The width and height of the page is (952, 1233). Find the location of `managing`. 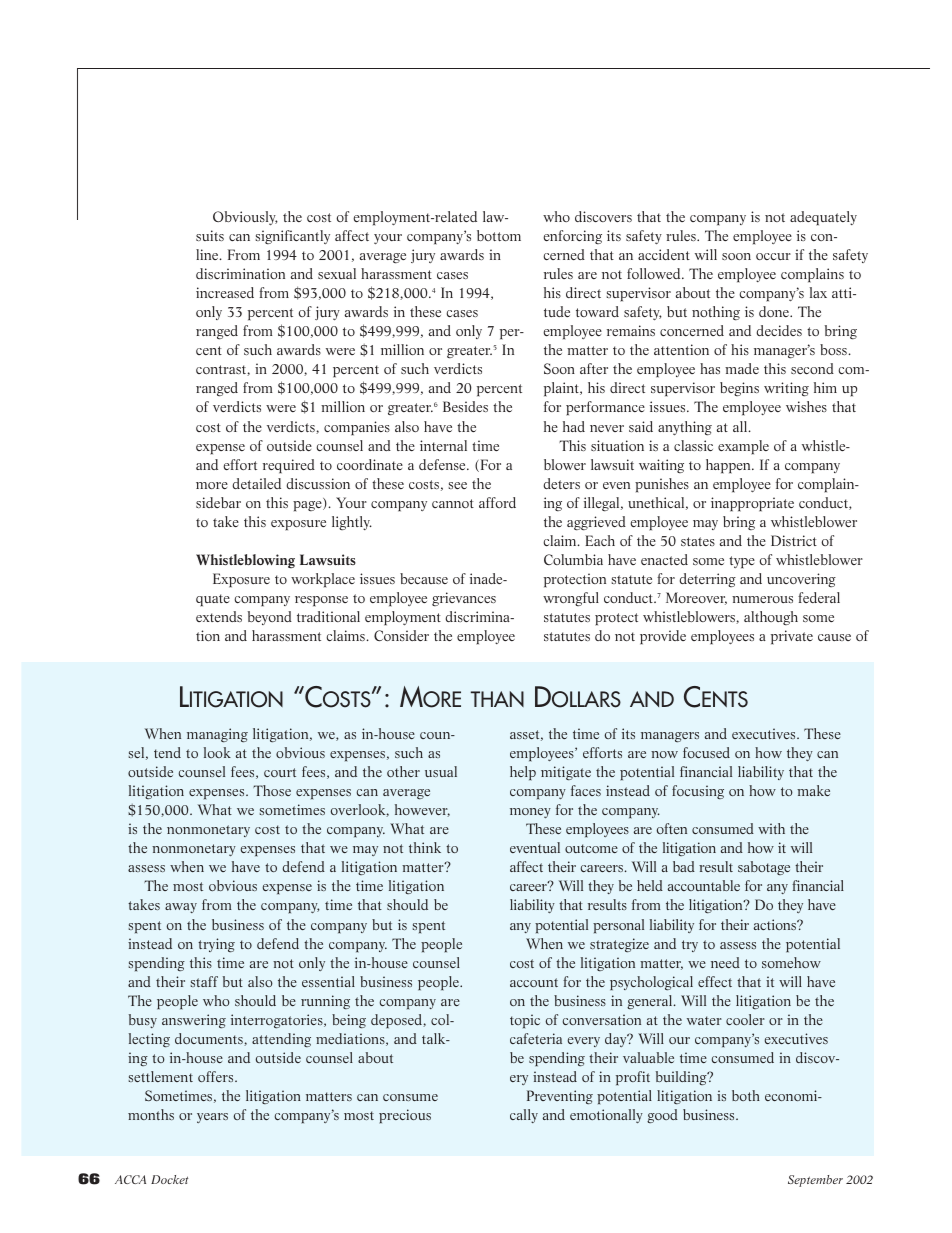

managing is located at coordinates (217, 735).
